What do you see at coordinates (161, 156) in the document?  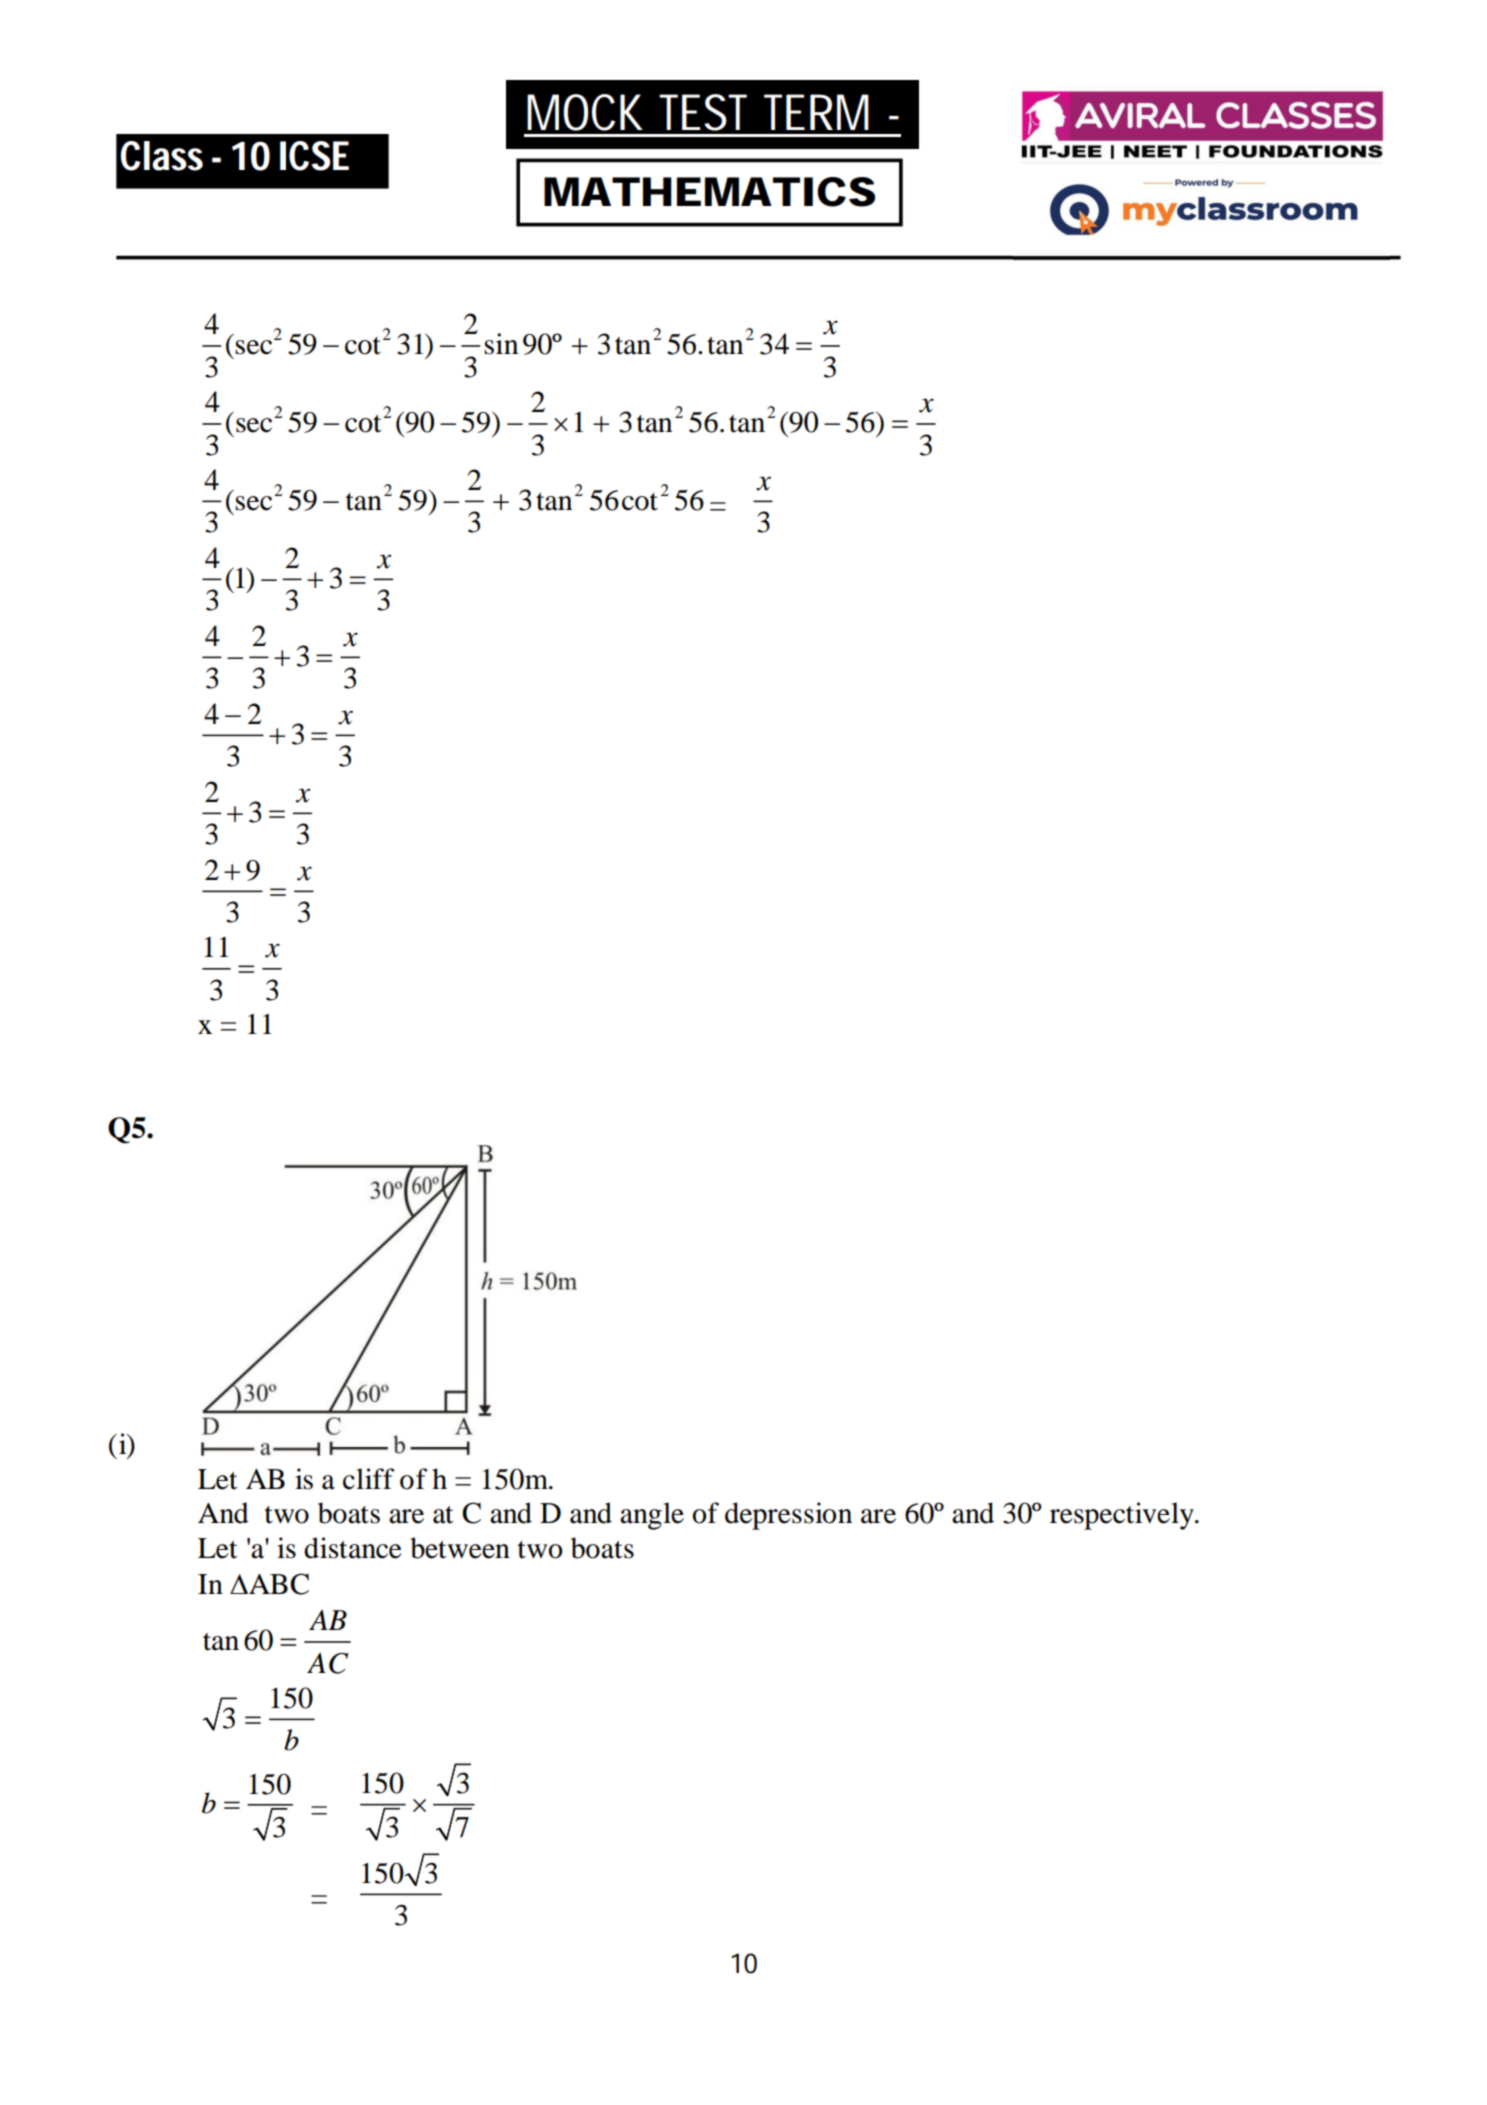 I see `Class` at bounding box center [161, 156].
